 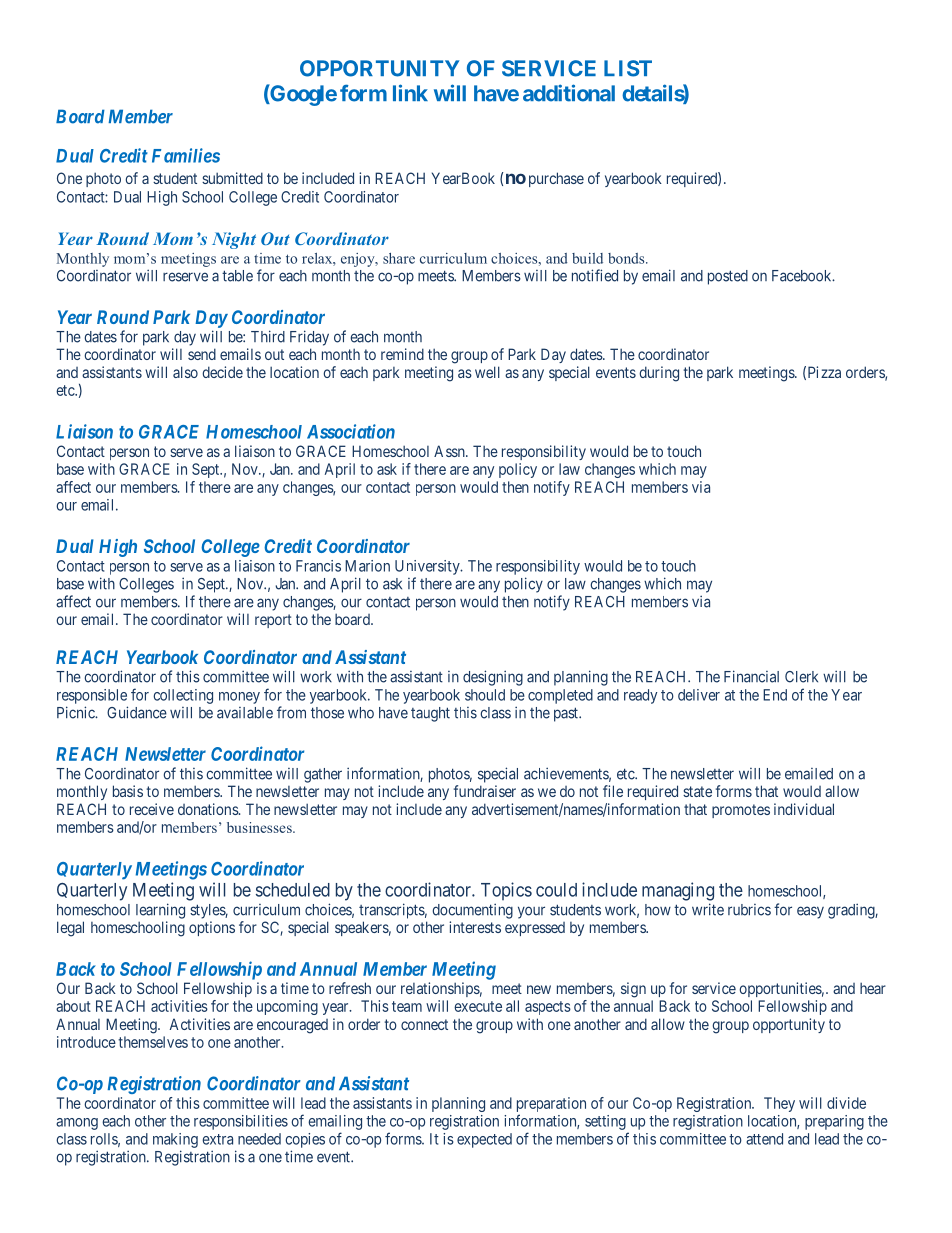 I want to click on LIST, so click(x=628, y=68).
